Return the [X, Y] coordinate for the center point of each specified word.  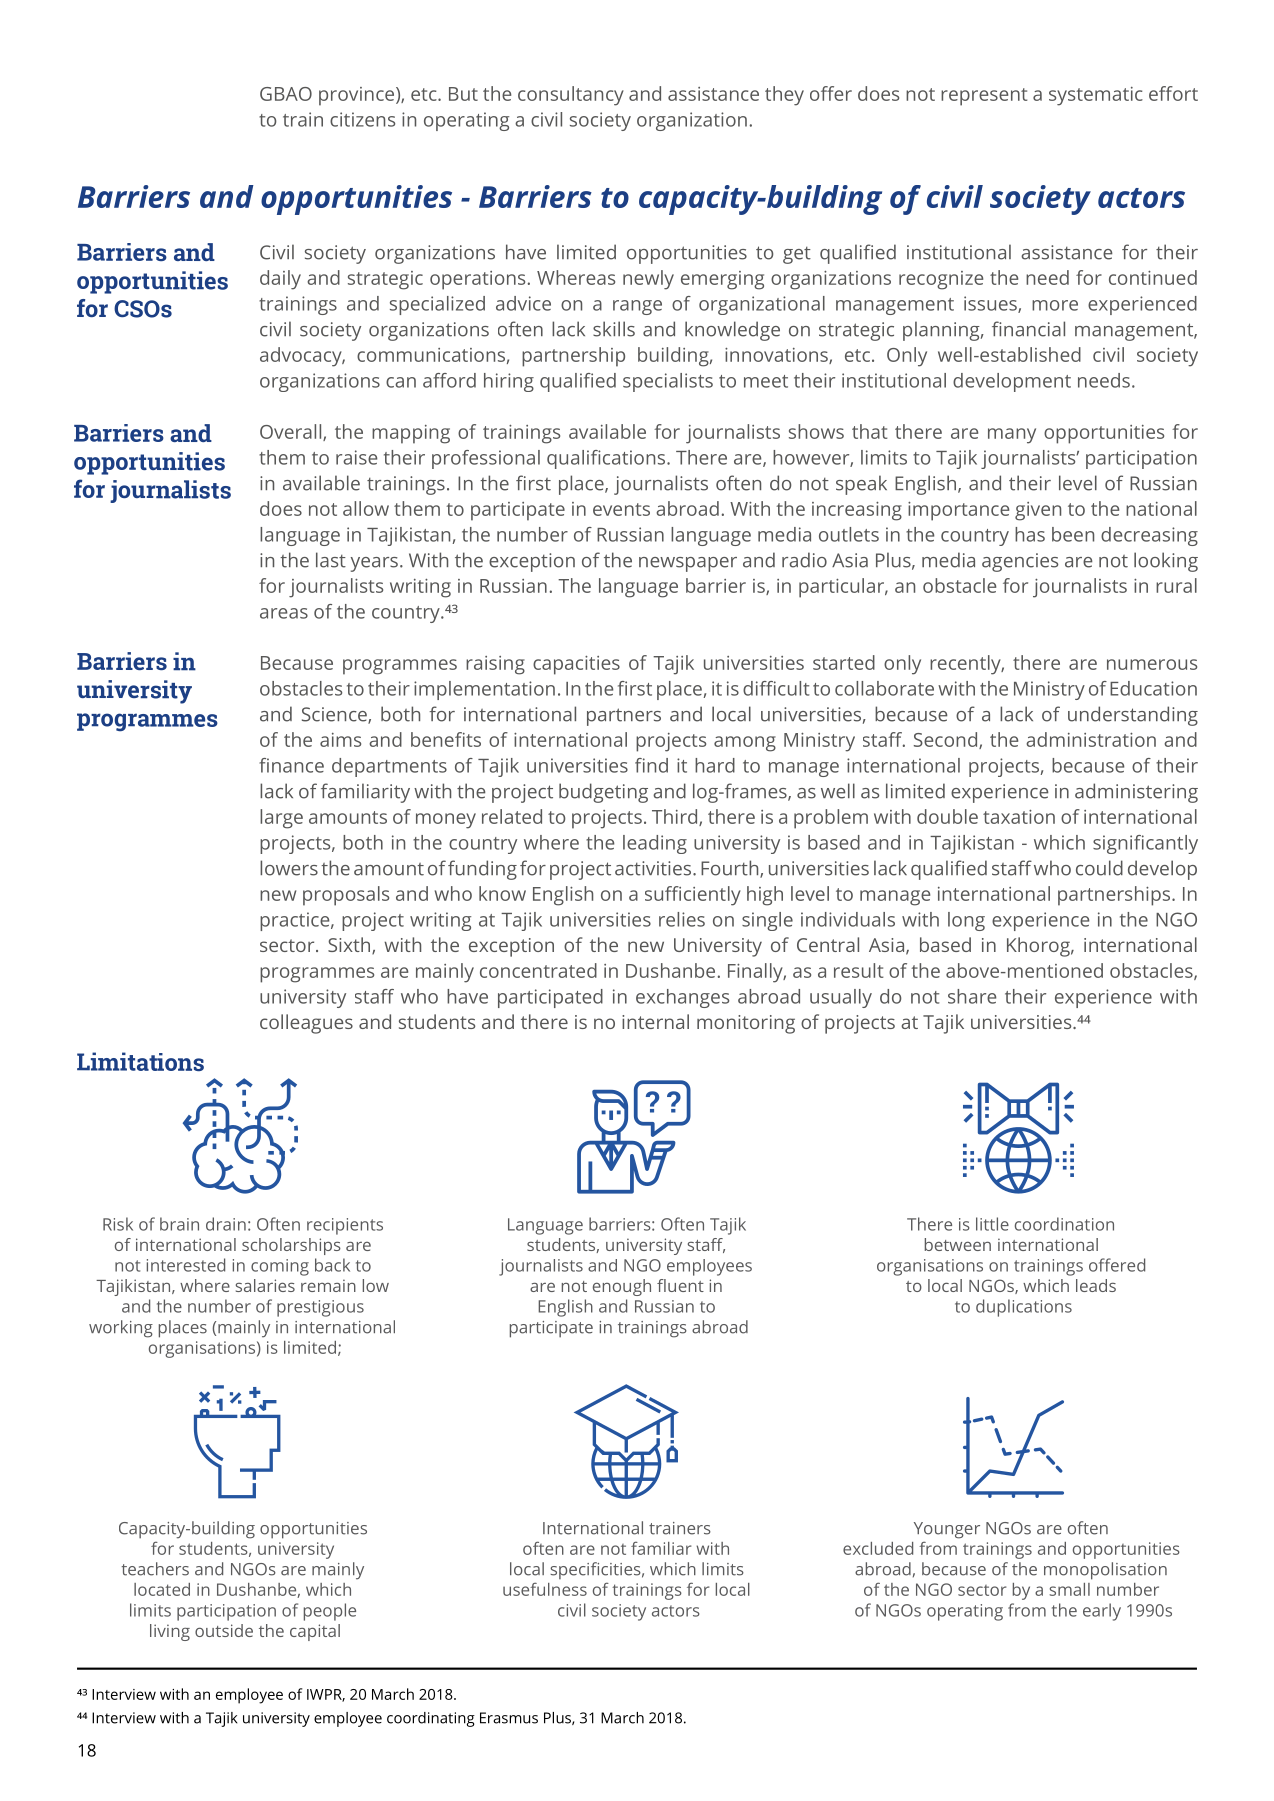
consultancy [571, 96]
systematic [1096, 96]
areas [284, 613]
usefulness [545, 1589]
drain [226, 1224]
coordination [1064, 1224]
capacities [576, 665]
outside [224, 1630]
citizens [362, 119]
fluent [680, 1285]
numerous [1152, 664]
